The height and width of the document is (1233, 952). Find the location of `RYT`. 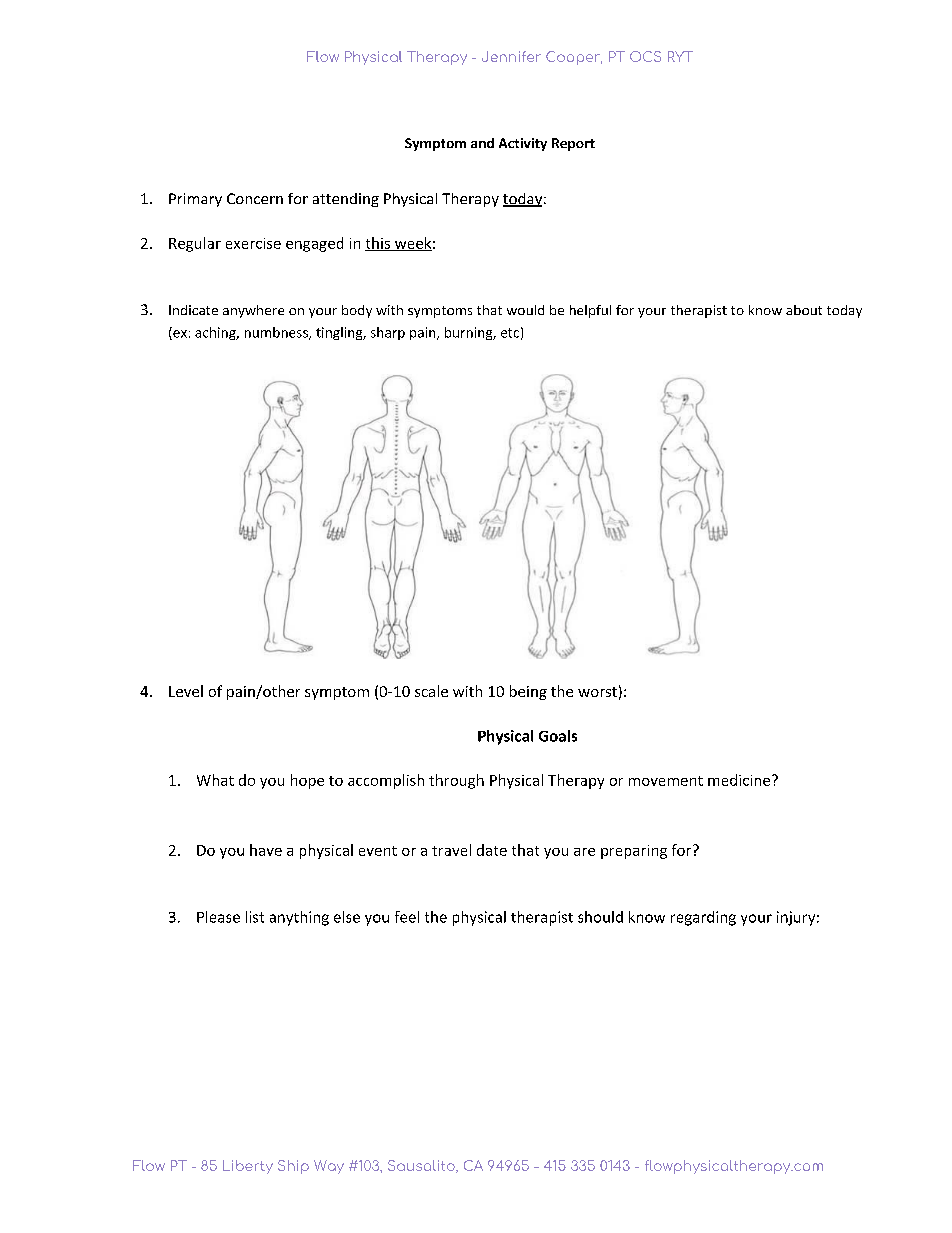

RYT is located at coordinates (680, 56).
